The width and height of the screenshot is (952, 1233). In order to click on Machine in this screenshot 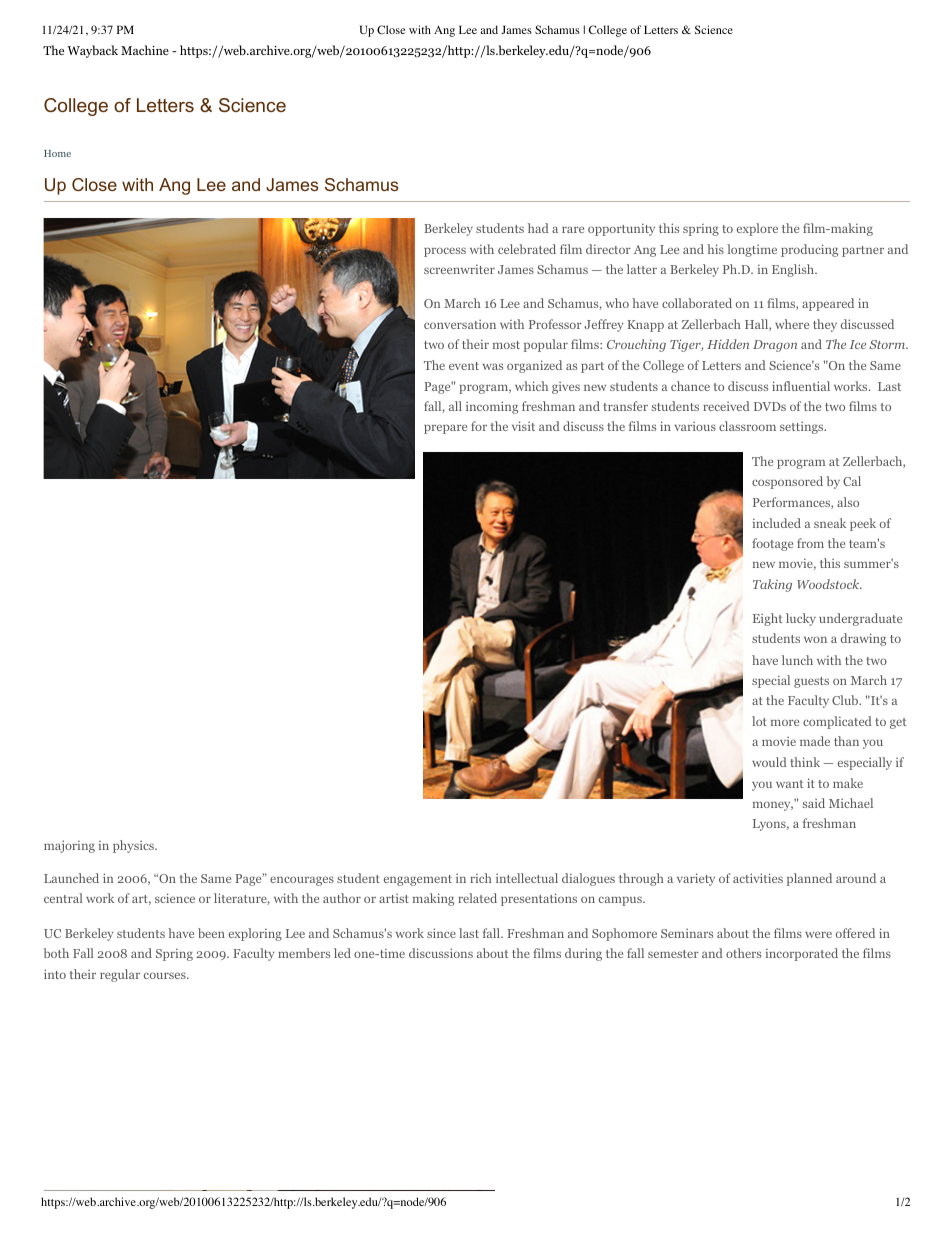, I will do `click(145, 50)`.
